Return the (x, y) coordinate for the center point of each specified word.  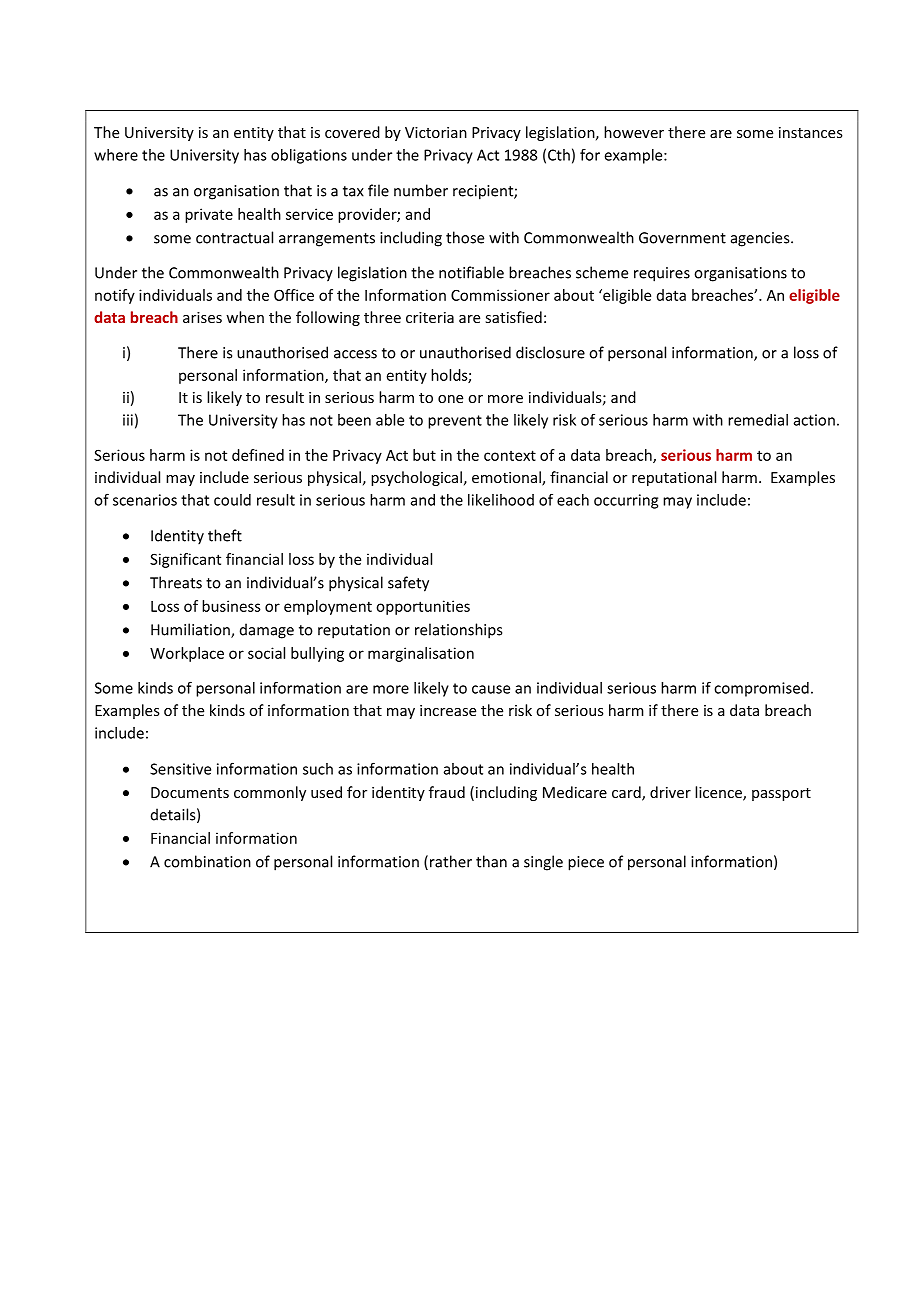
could (232, 500)
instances (811, 132)
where (116, 155)
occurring (626, 501)
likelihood (501, 500)
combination (207, 861)
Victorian (436, 132)
